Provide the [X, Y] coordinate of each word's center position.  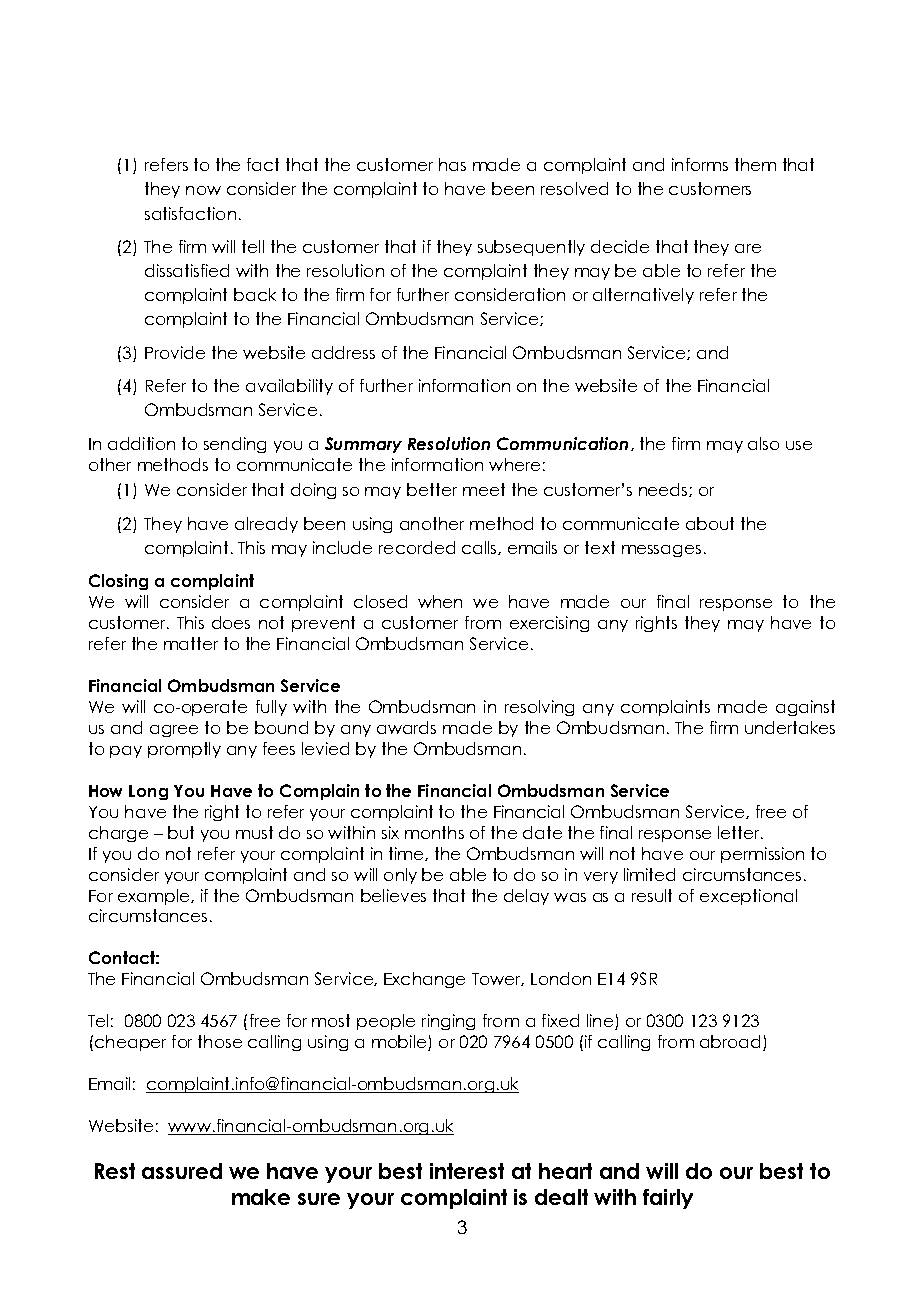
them [755, 164]
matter [191, 643]
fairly [668, 1199]
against [805, 708]
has [452, 164]
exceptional [748, 897]
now [203, 190]
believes [393, 895]
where [514, 464]
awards [406, 727]
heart [565, 1171]
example [155, 897]
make [261, 1197]
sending [235, 445]
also [763, 443]
